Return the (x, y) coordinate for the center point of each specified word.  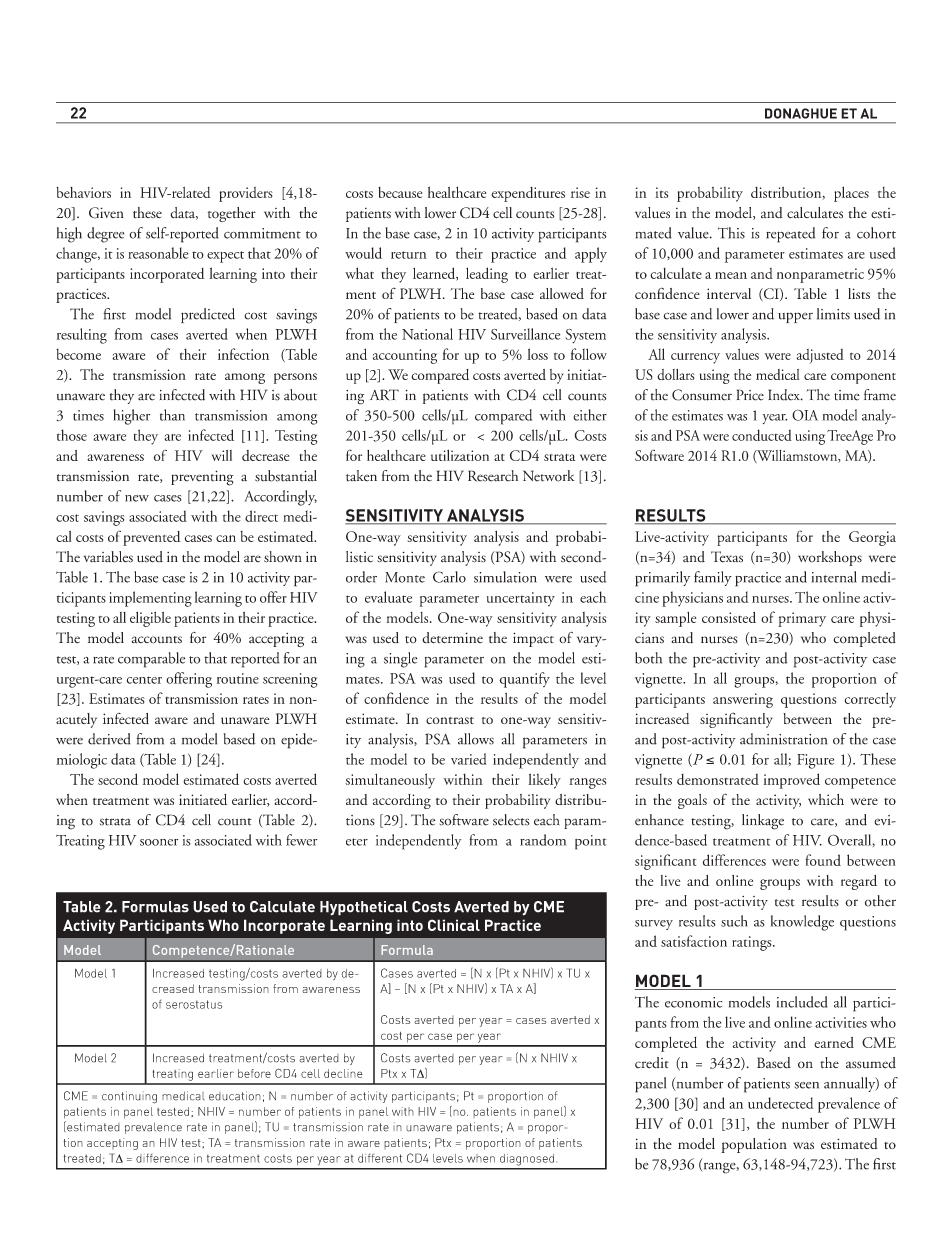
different (380, 1158)
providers (246, 194)
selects (511, 820)
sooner (159, 842)
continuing (129, 1097)
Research (493, 476)
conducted (762, 435)
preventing (202, 478)
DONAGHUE (801, 113)
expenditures (528, 194)
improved (792, 781)
